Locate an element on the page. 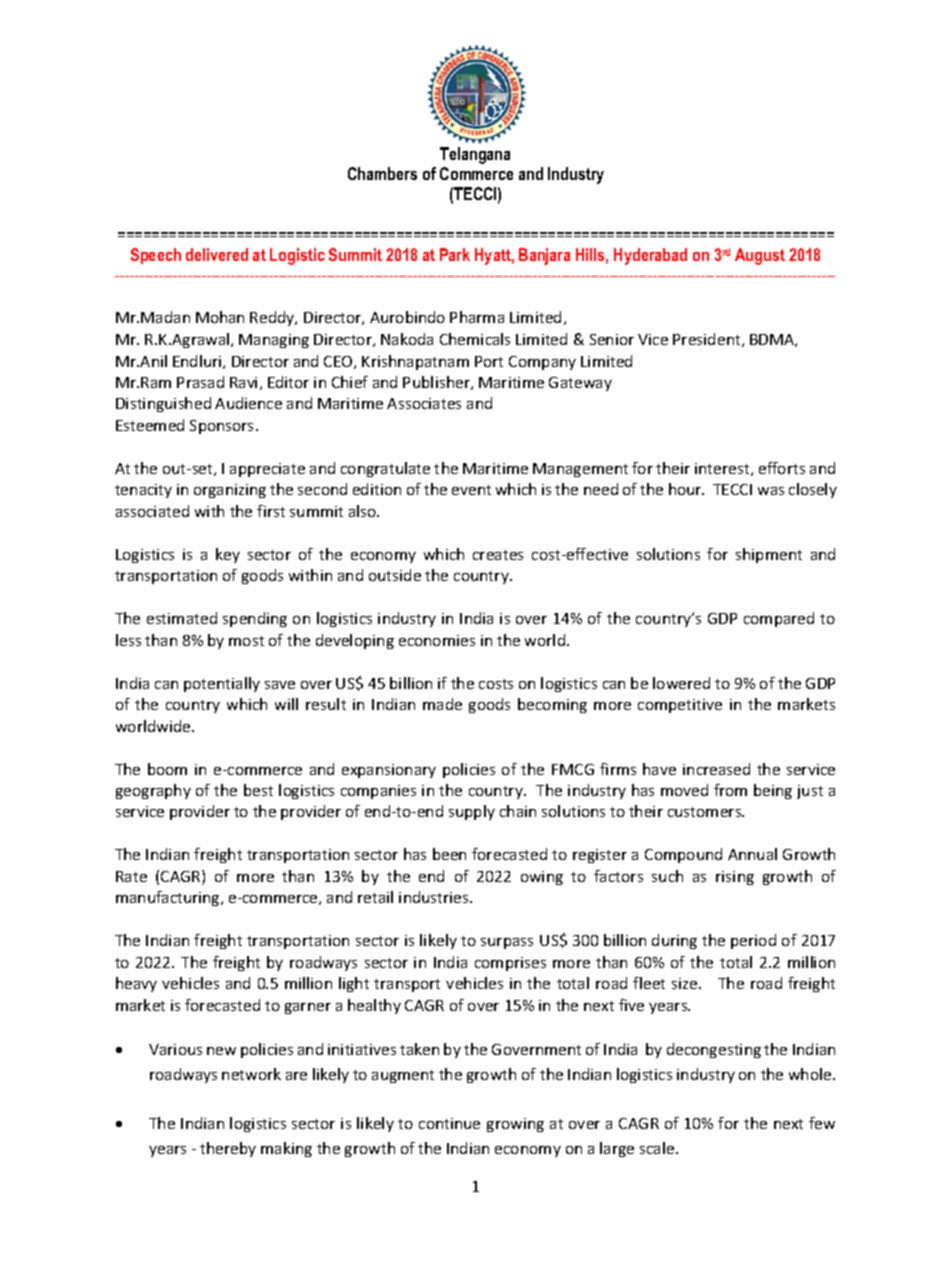 Image resolution: width=952 pixels, height=1275 pixels. August is located at coordinates (760, 256).
